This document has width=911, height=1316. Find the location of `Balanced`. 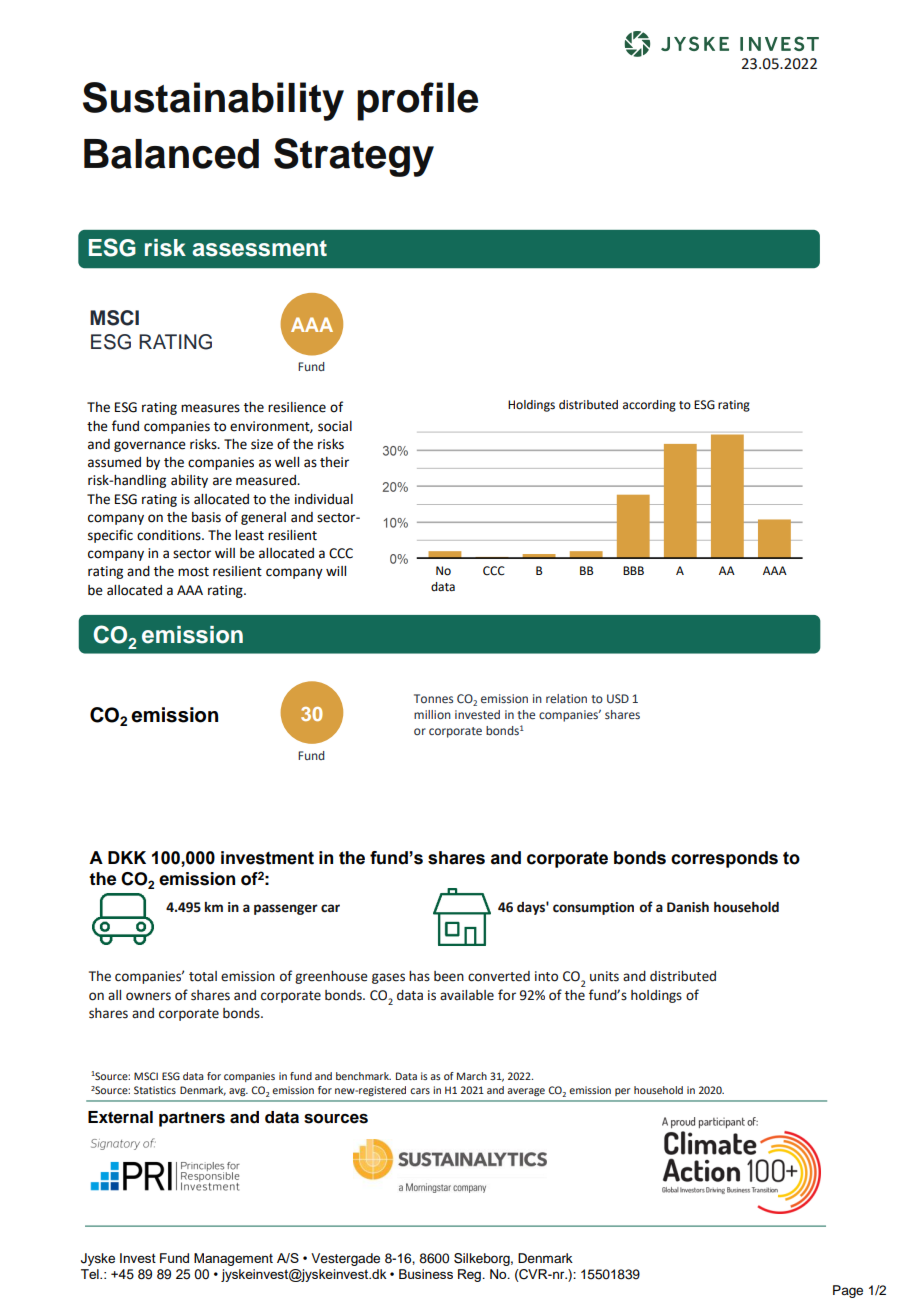

Balanced is located at coordinates (171, 154).
